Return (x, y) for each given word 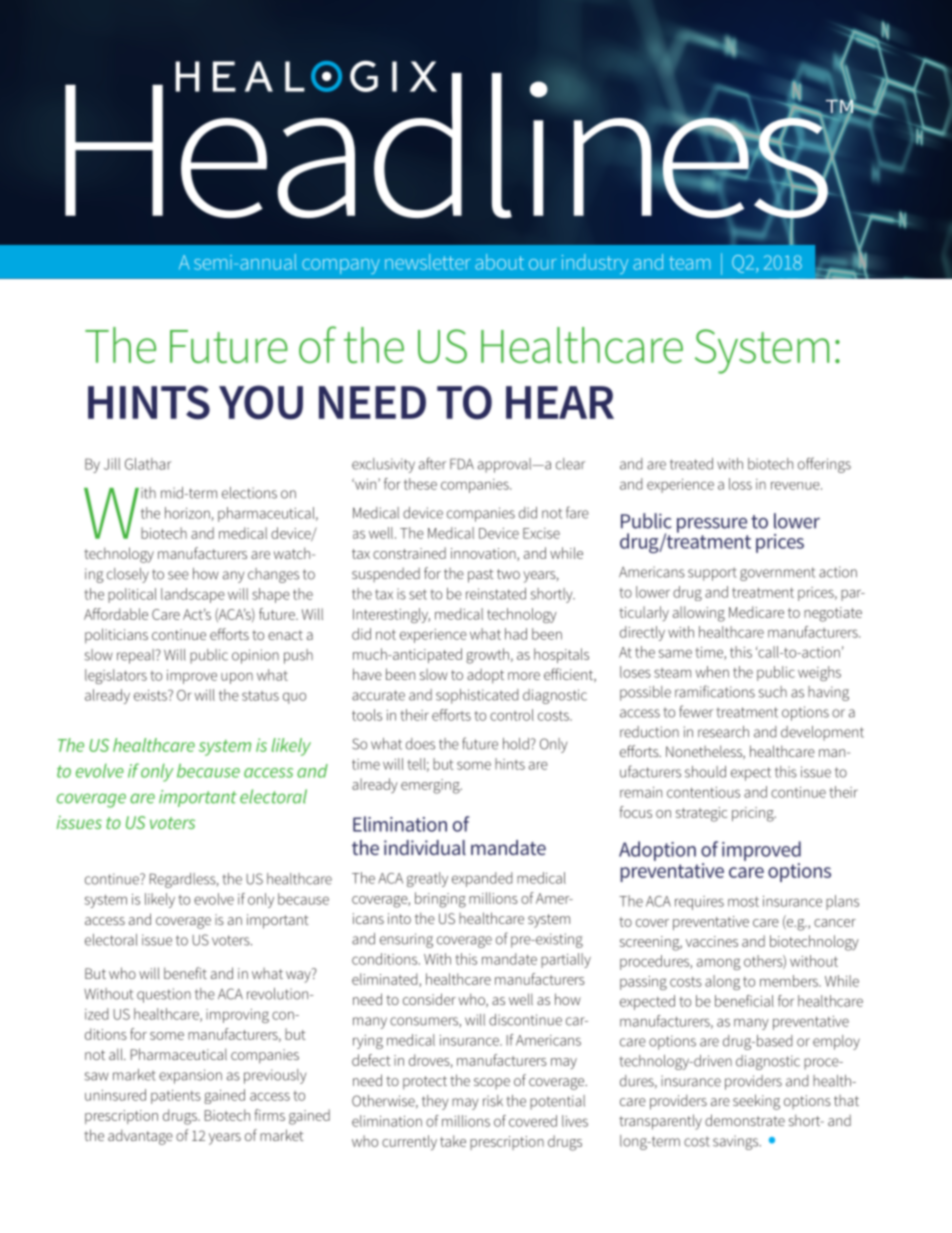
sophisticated (477, 696)
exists (151, 695)
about (499, 262)
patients (176, 1097)
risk (493, 1101)
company (341, 266)
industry (595, 264)
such (773, 692)
